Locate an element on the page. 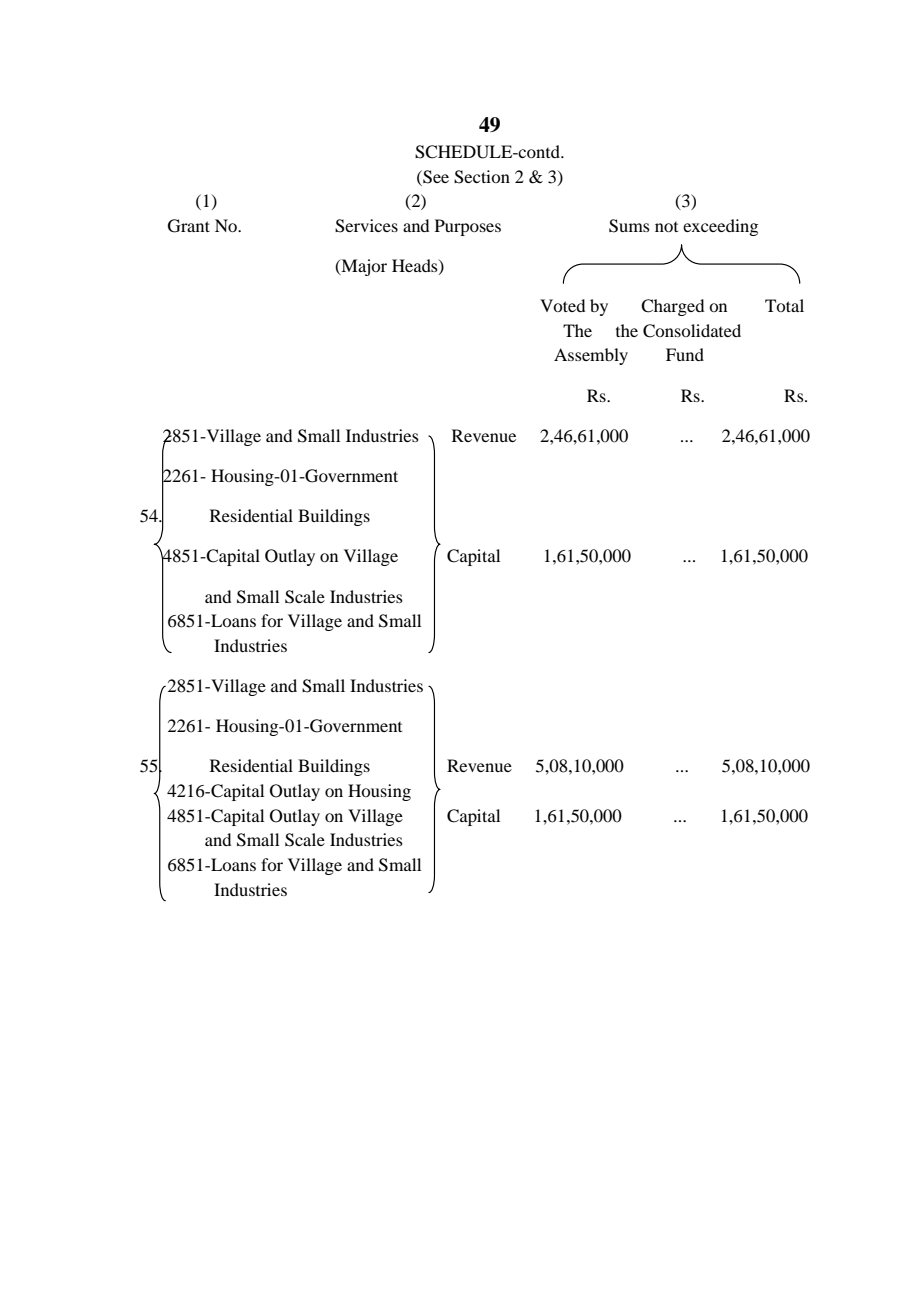  Assembly is located at coordinates (591, 356).
